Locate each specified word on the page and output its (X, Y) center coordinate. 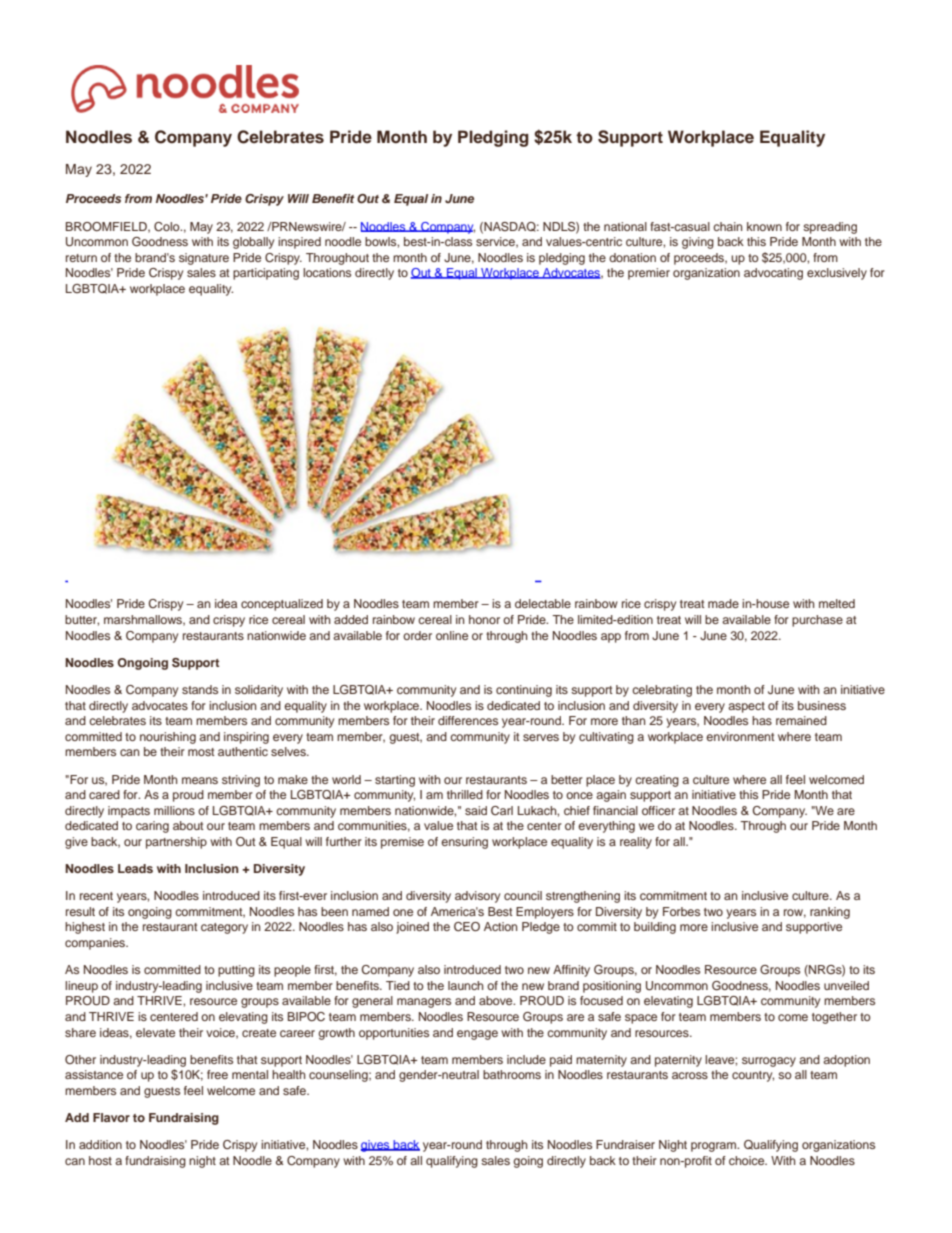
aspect (746, 707)
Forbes (681, 911)
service (496, 242)
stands (200, 689)
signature (204, 259)
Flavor (111, 1117)
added (351, 619)
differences (468, 720)
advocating (773, 274)
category (224, 928)
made (723, 603)
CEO (467, 927)
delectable (543, 603)
